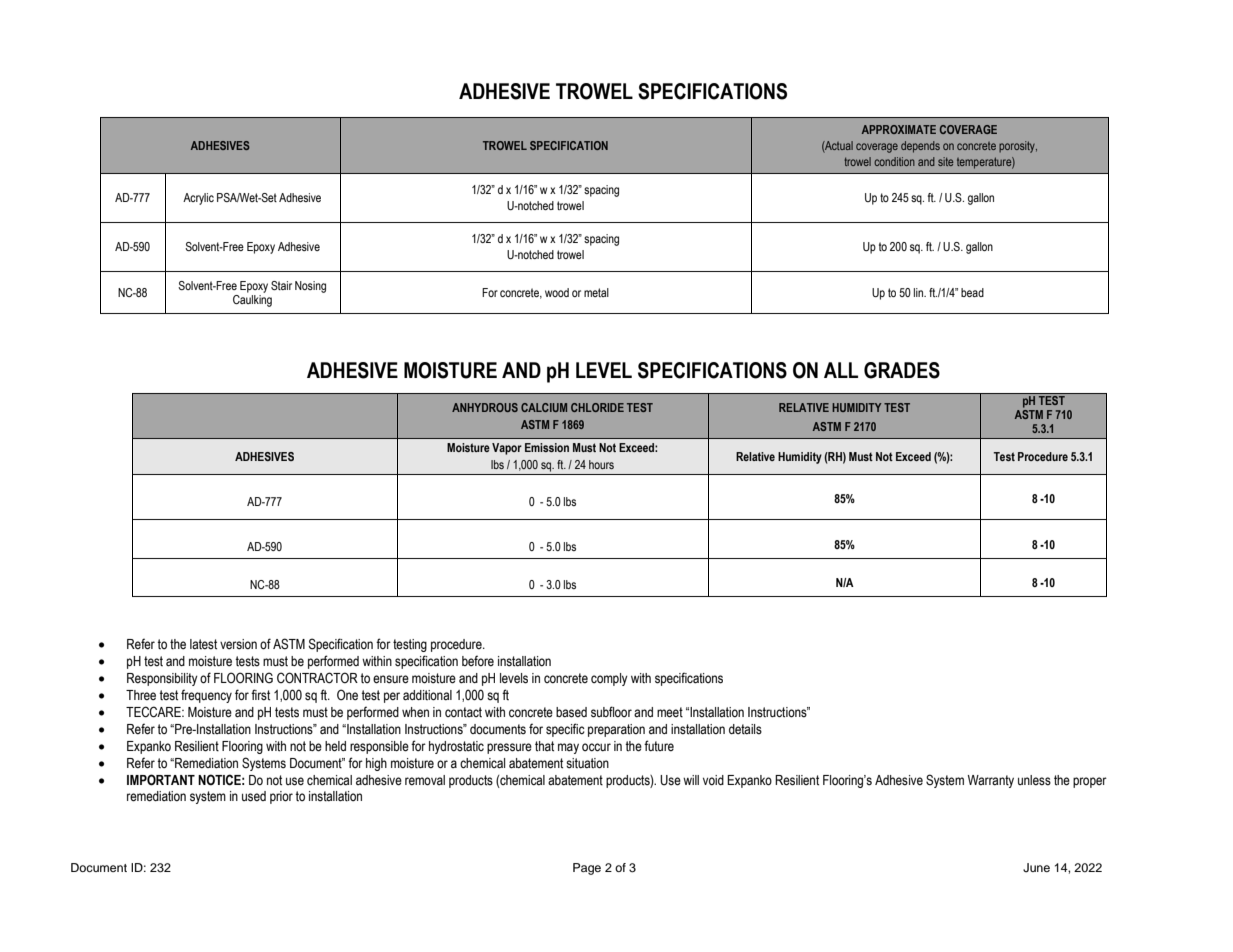 This document has height=952, width=1233. I want to click on first, so click(260, 695).
